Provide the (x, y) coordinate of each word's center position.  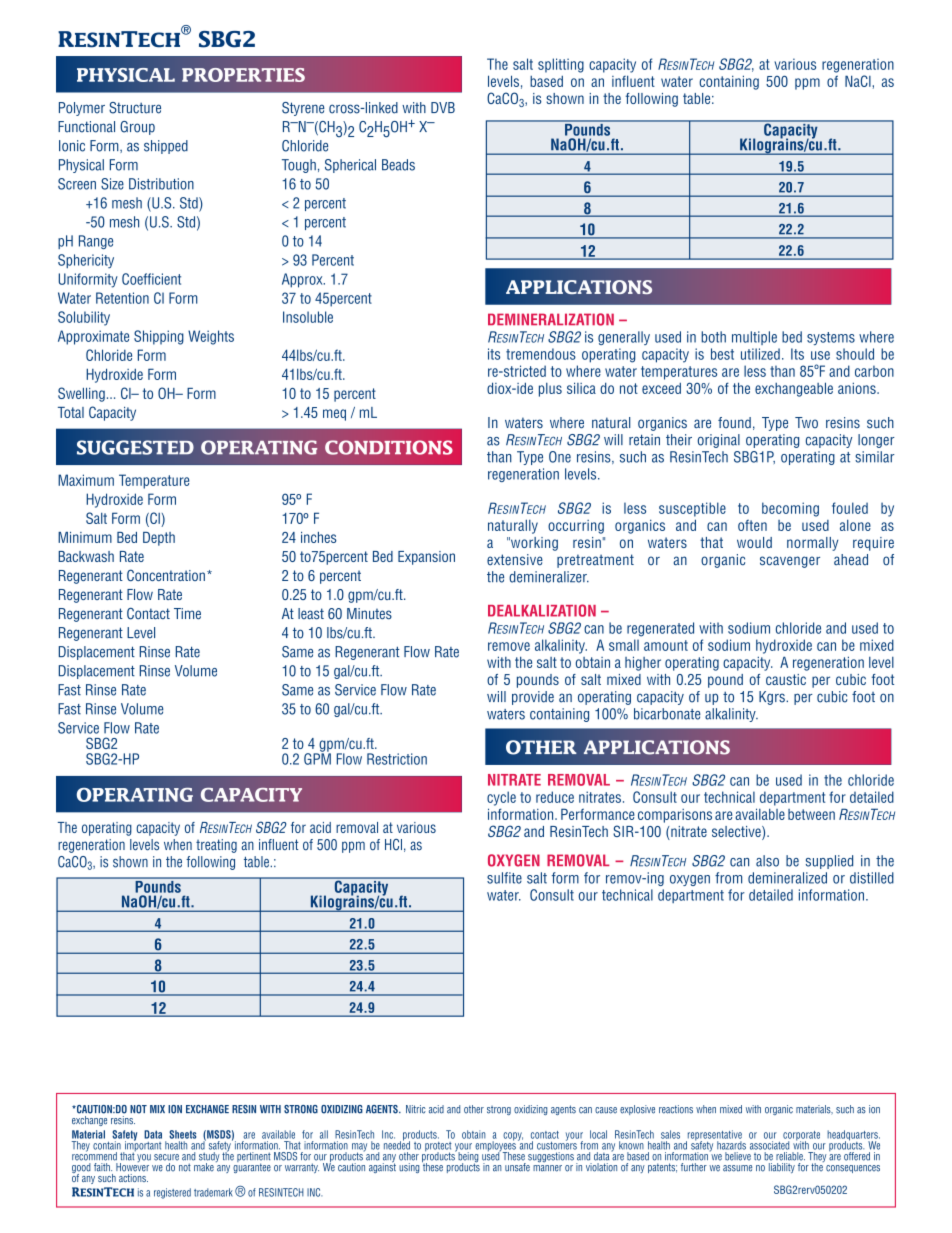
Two (806, 422)
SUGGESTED (135, 447)
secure (166, 1157)
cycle (501, 798)
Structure (135, 108)
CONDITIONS (389, 447)
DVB (443, 107)
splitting (561, 65)
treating (216, 846)
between (811, 814)
